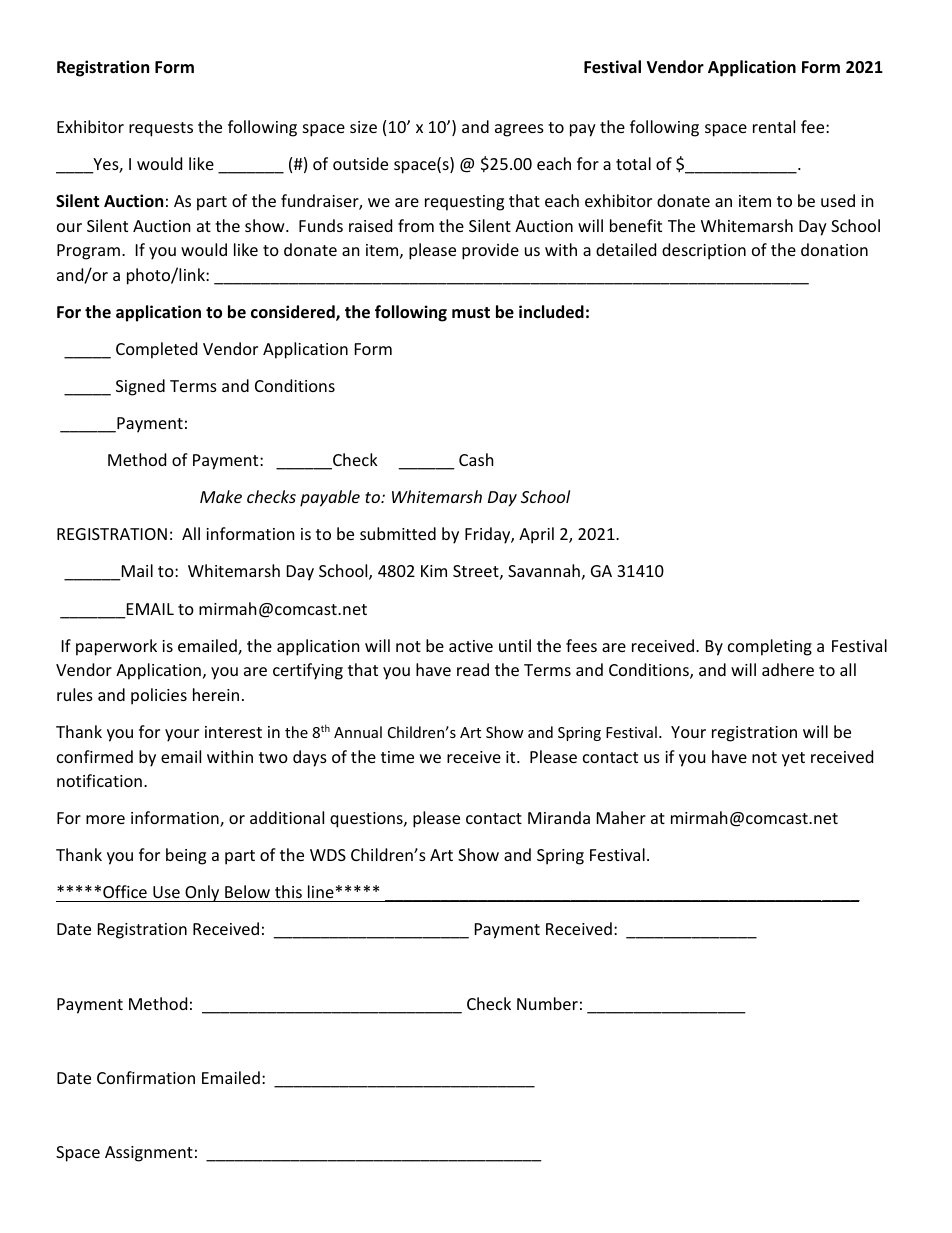 The height and width of the screenshot is (1233, 952). What do you see at coordinates (793, 759) in the screenshot?
I see `yet` at bounding box center [793, 759].
